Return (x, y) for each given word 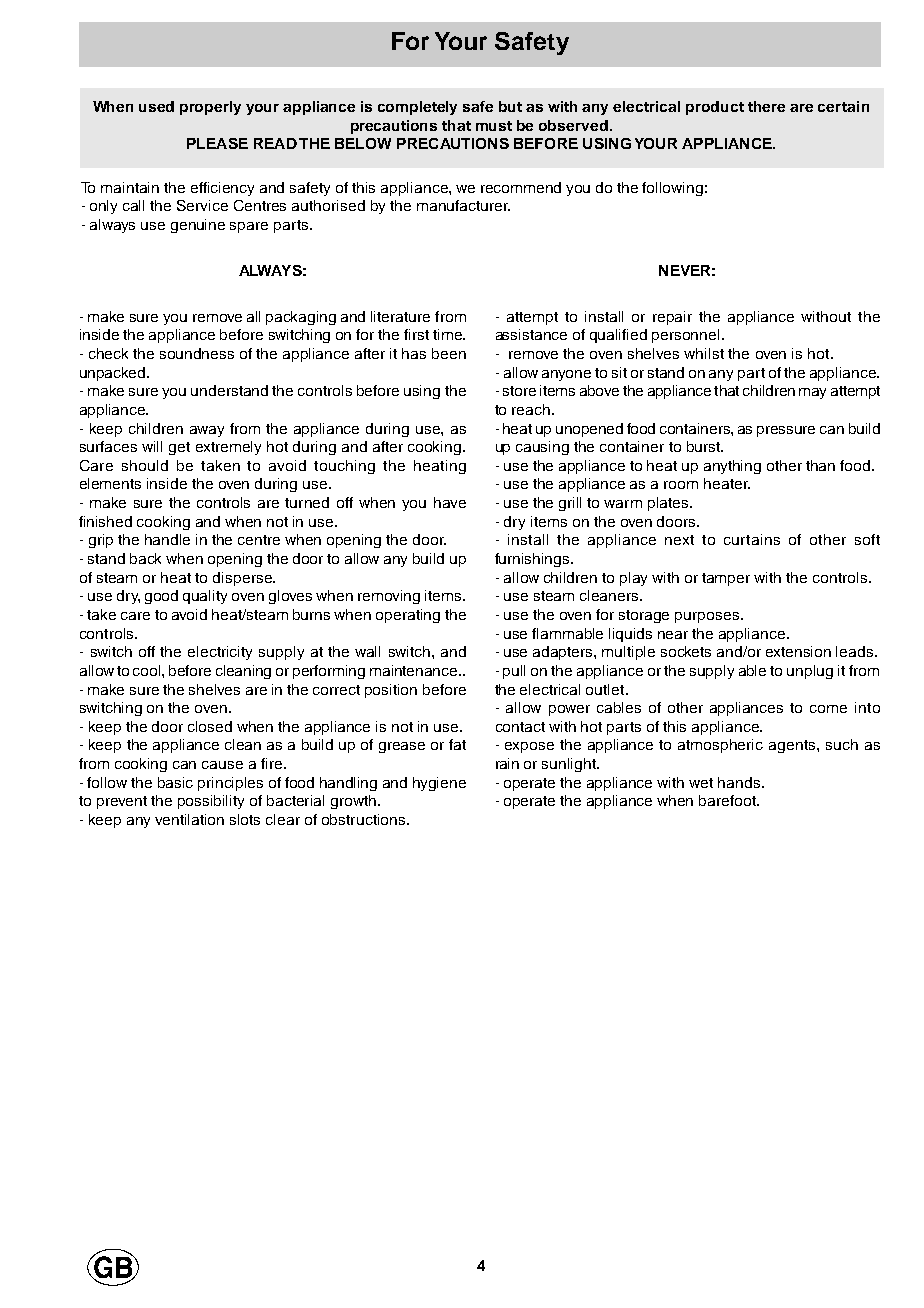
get (179, 448)
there (766, 106)
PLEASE (217, 143)
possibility (211, 802)
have (450, 502)
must (494, 126)
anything (732, 467)
